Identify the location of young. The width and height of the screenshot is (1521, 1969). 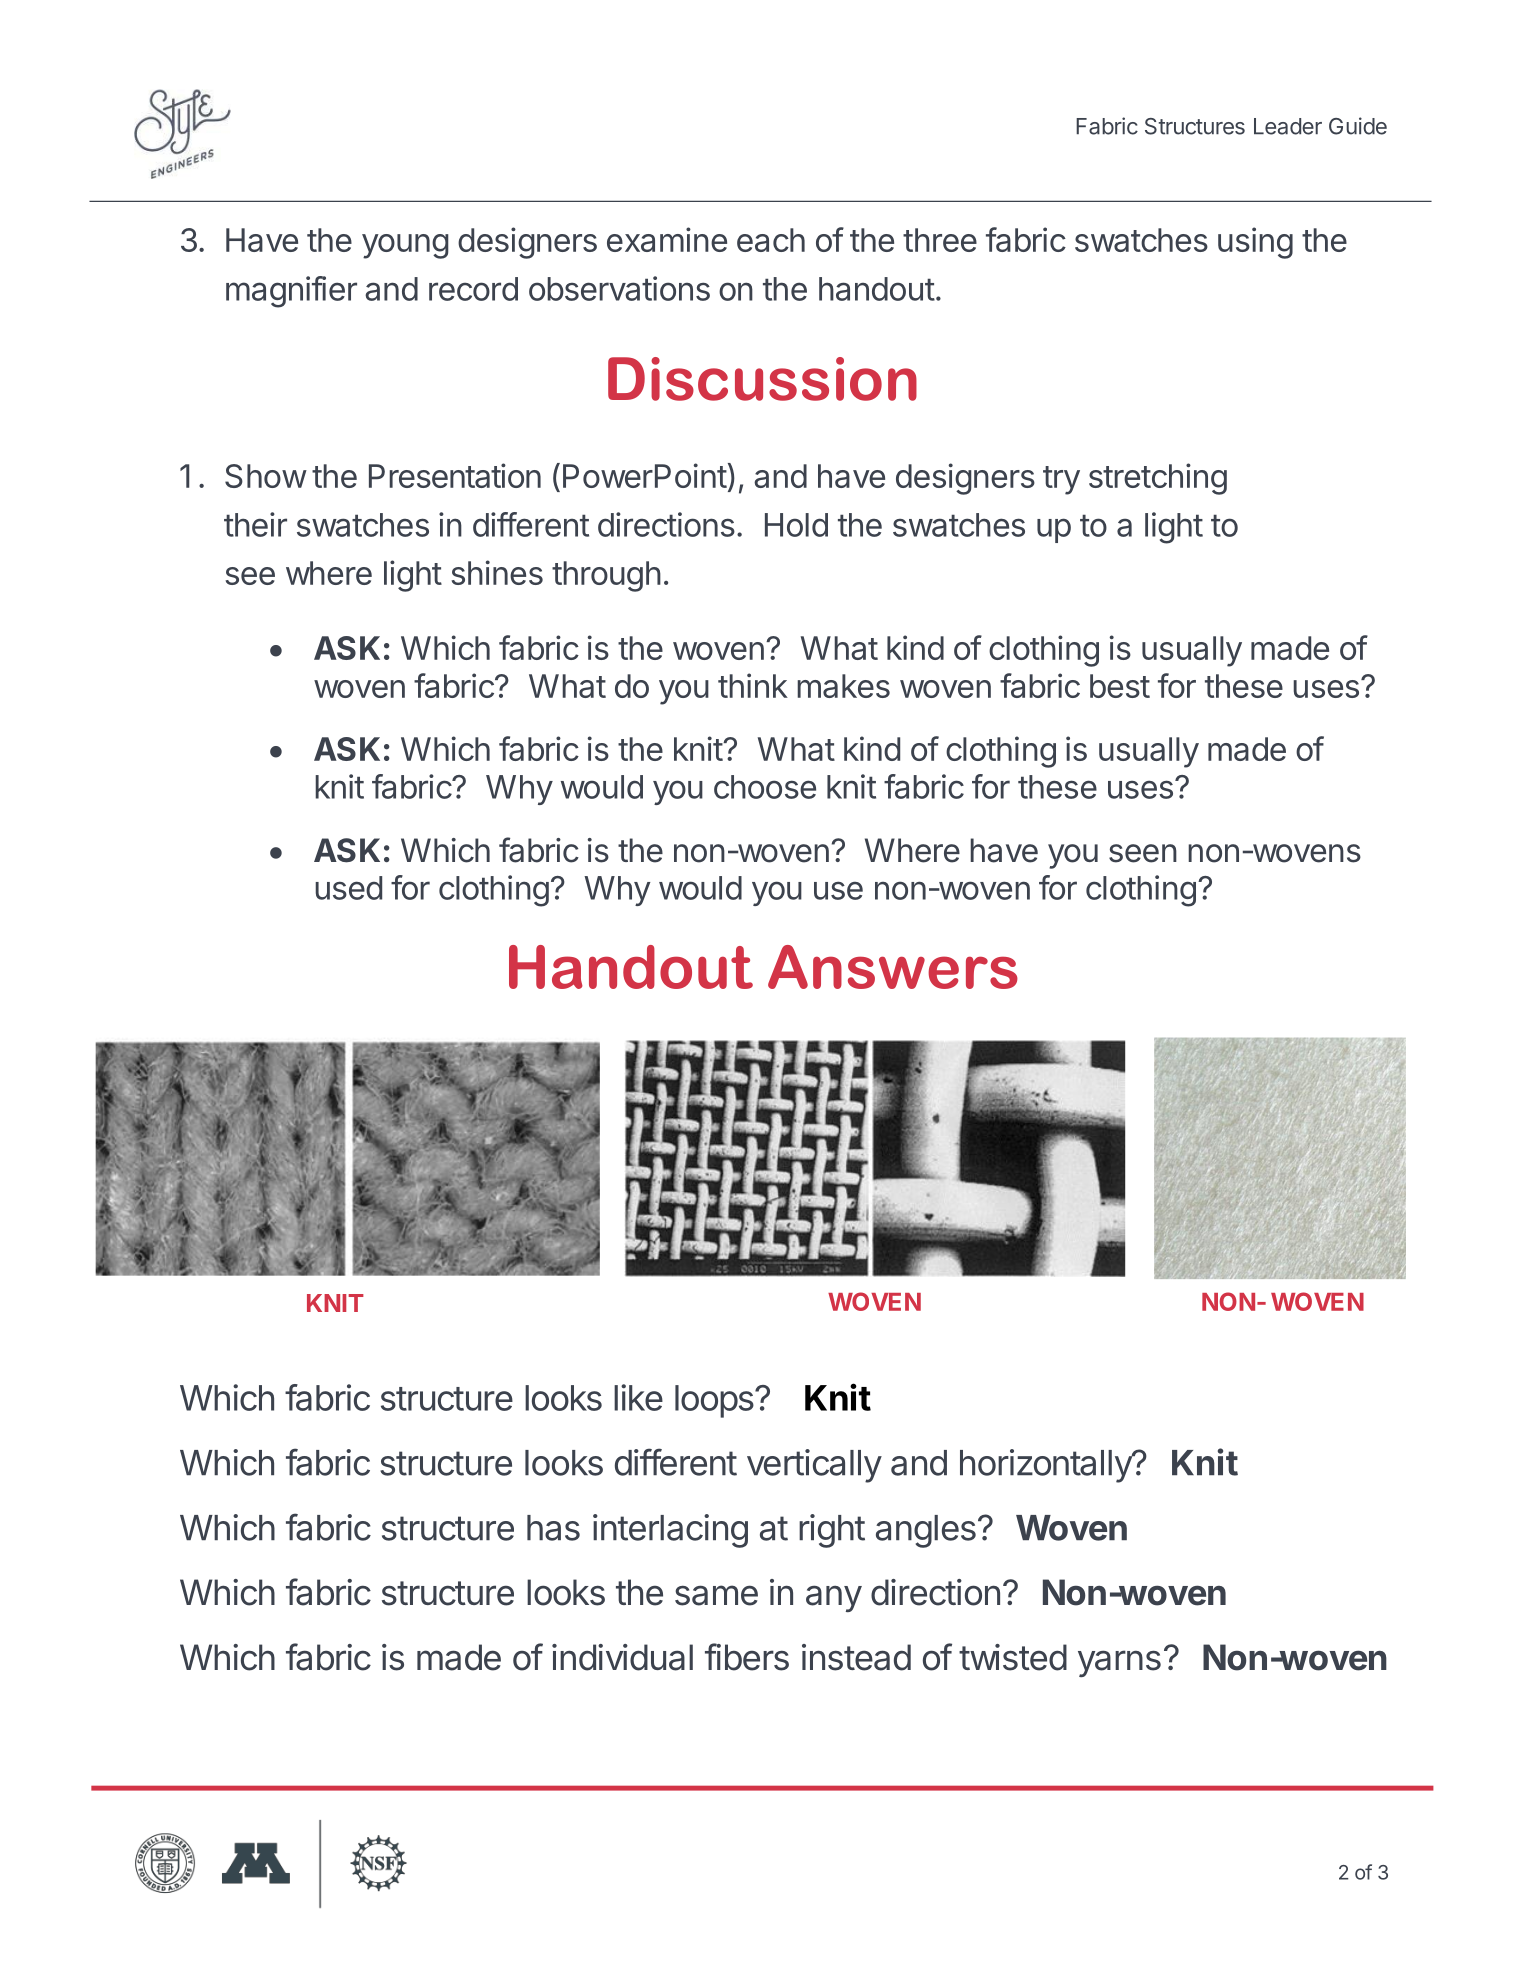
(405, 246).
